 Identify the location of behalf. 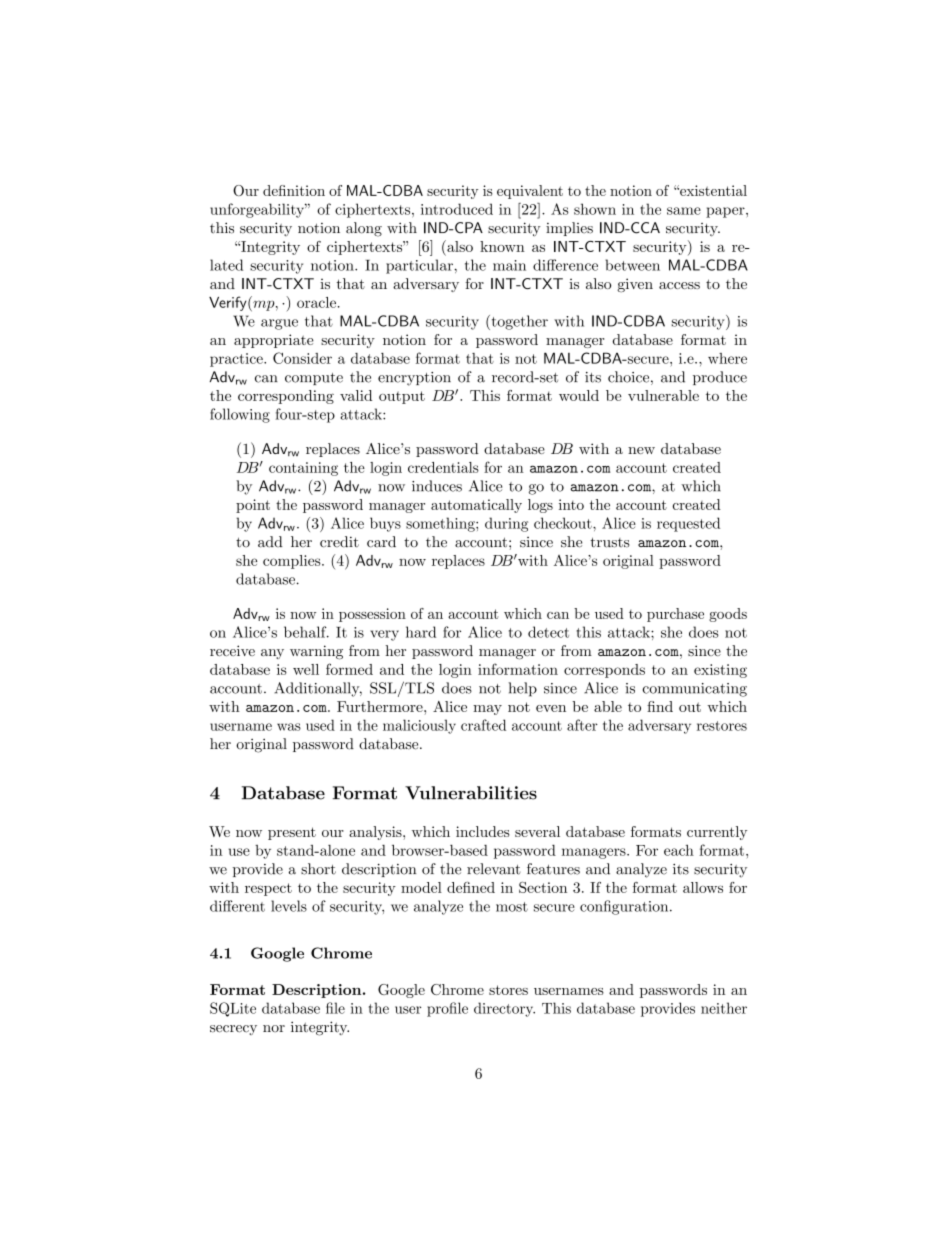
(306, 632).
